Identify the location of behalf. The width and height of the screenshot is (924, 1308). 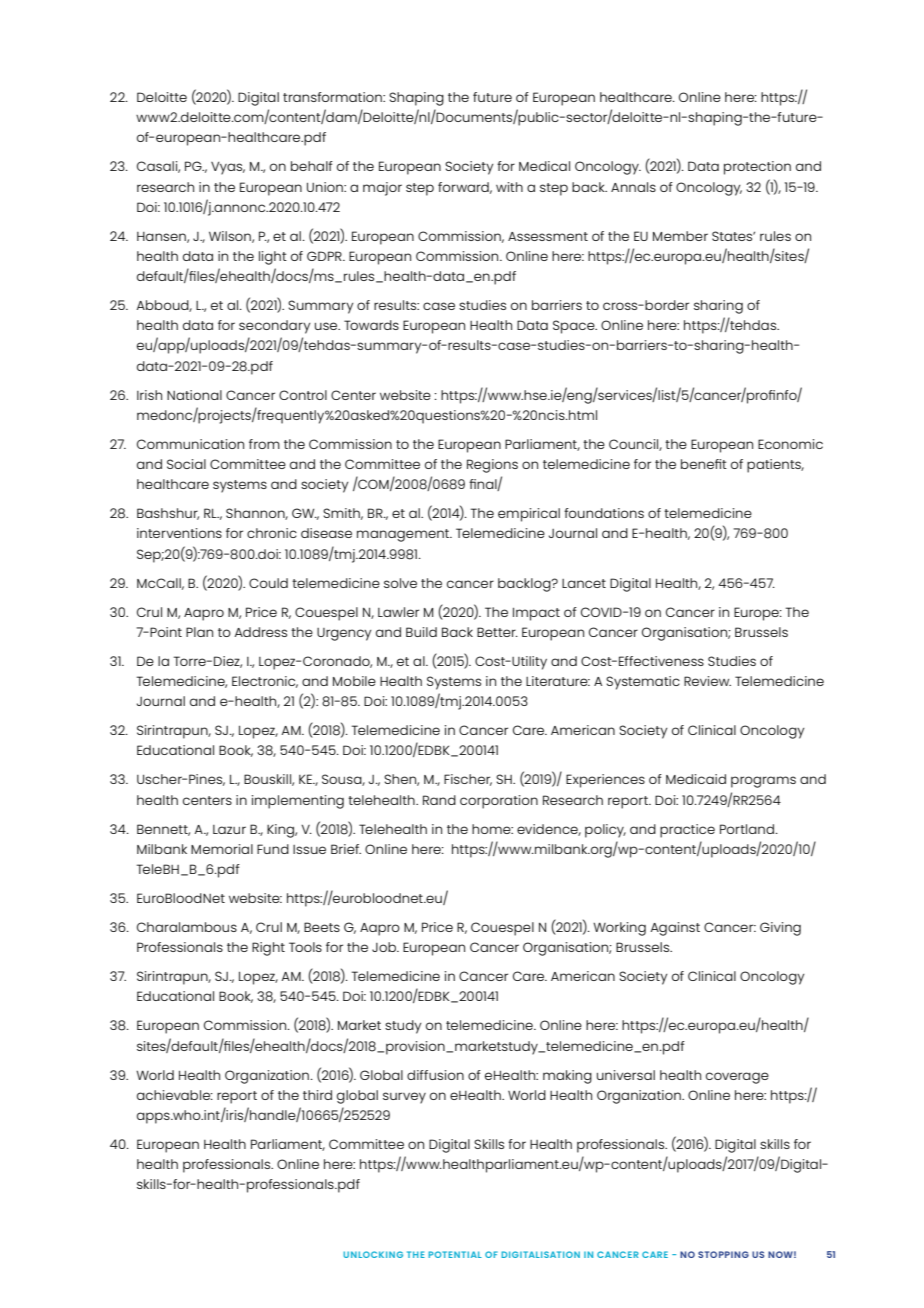
(312, 166).
